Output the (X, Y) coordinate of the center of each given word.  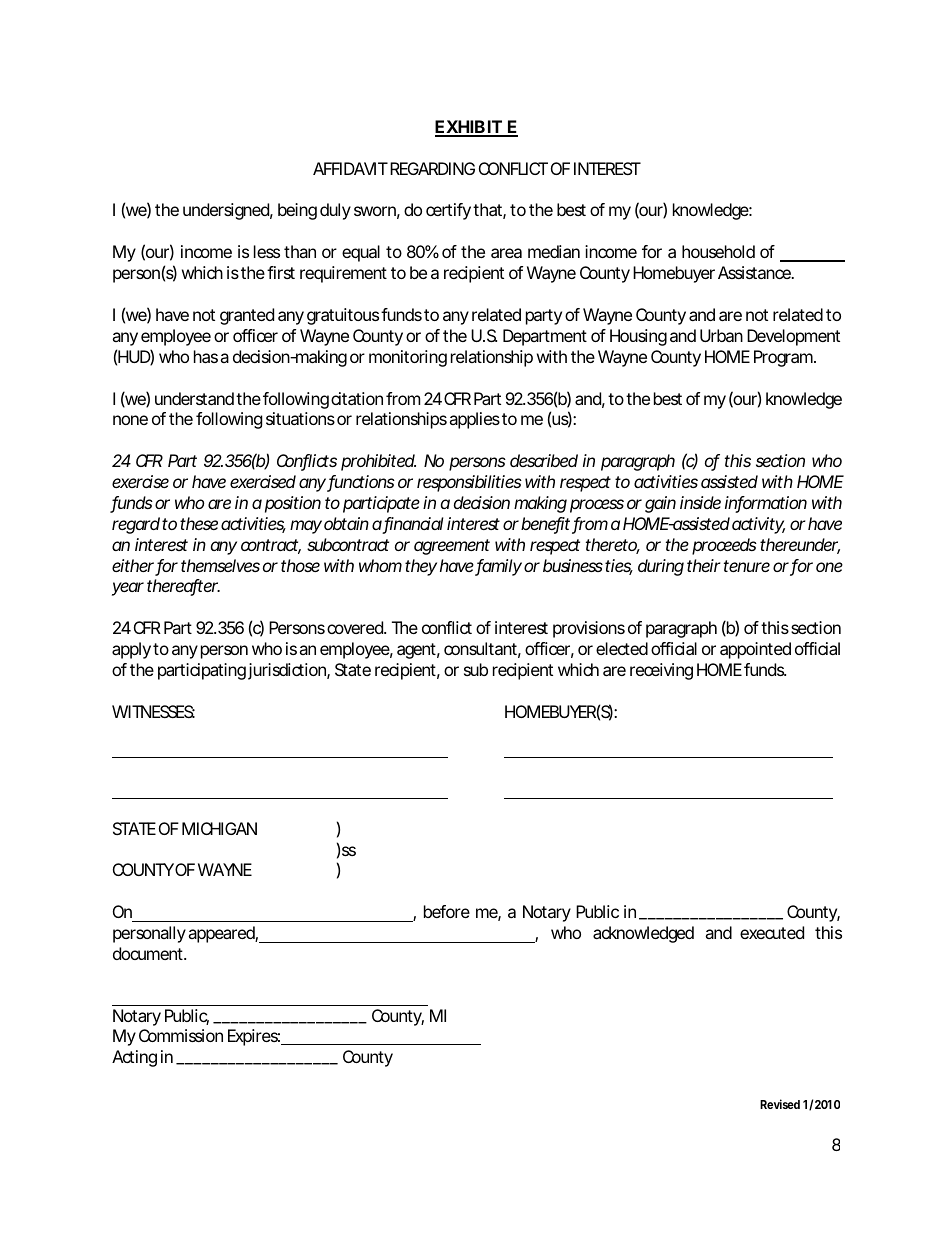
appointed (755, 650)
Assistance (755, 272)
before (447, 911)
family (498, 567)
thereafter (183, 587)
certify (448, 211)
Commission (181, 1035)
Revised (780, 1104)
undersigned (226, 211)
